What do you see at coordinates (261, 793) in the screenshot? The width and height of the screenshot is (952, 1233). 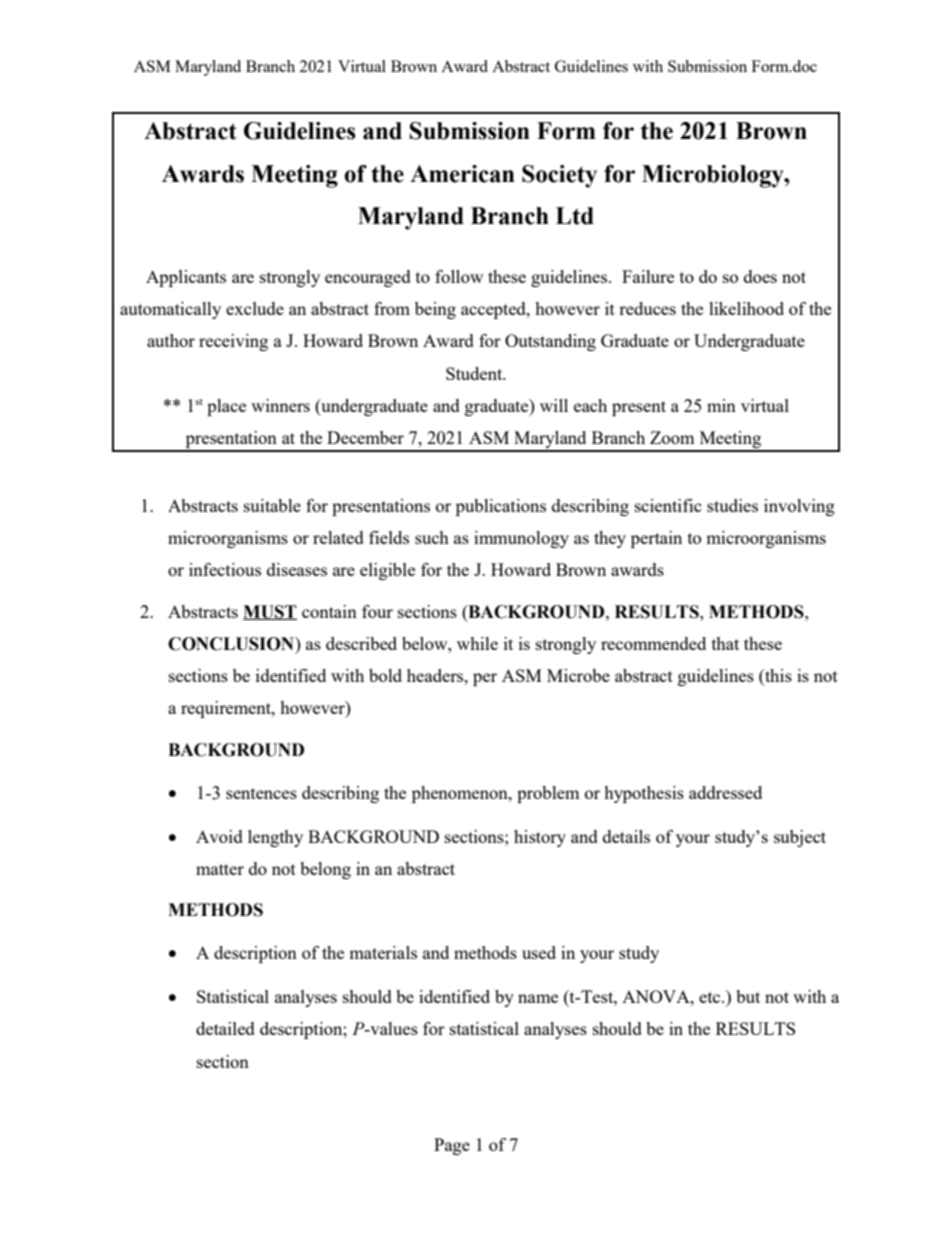 I see `sentences` at bounding box center [261, 793].
